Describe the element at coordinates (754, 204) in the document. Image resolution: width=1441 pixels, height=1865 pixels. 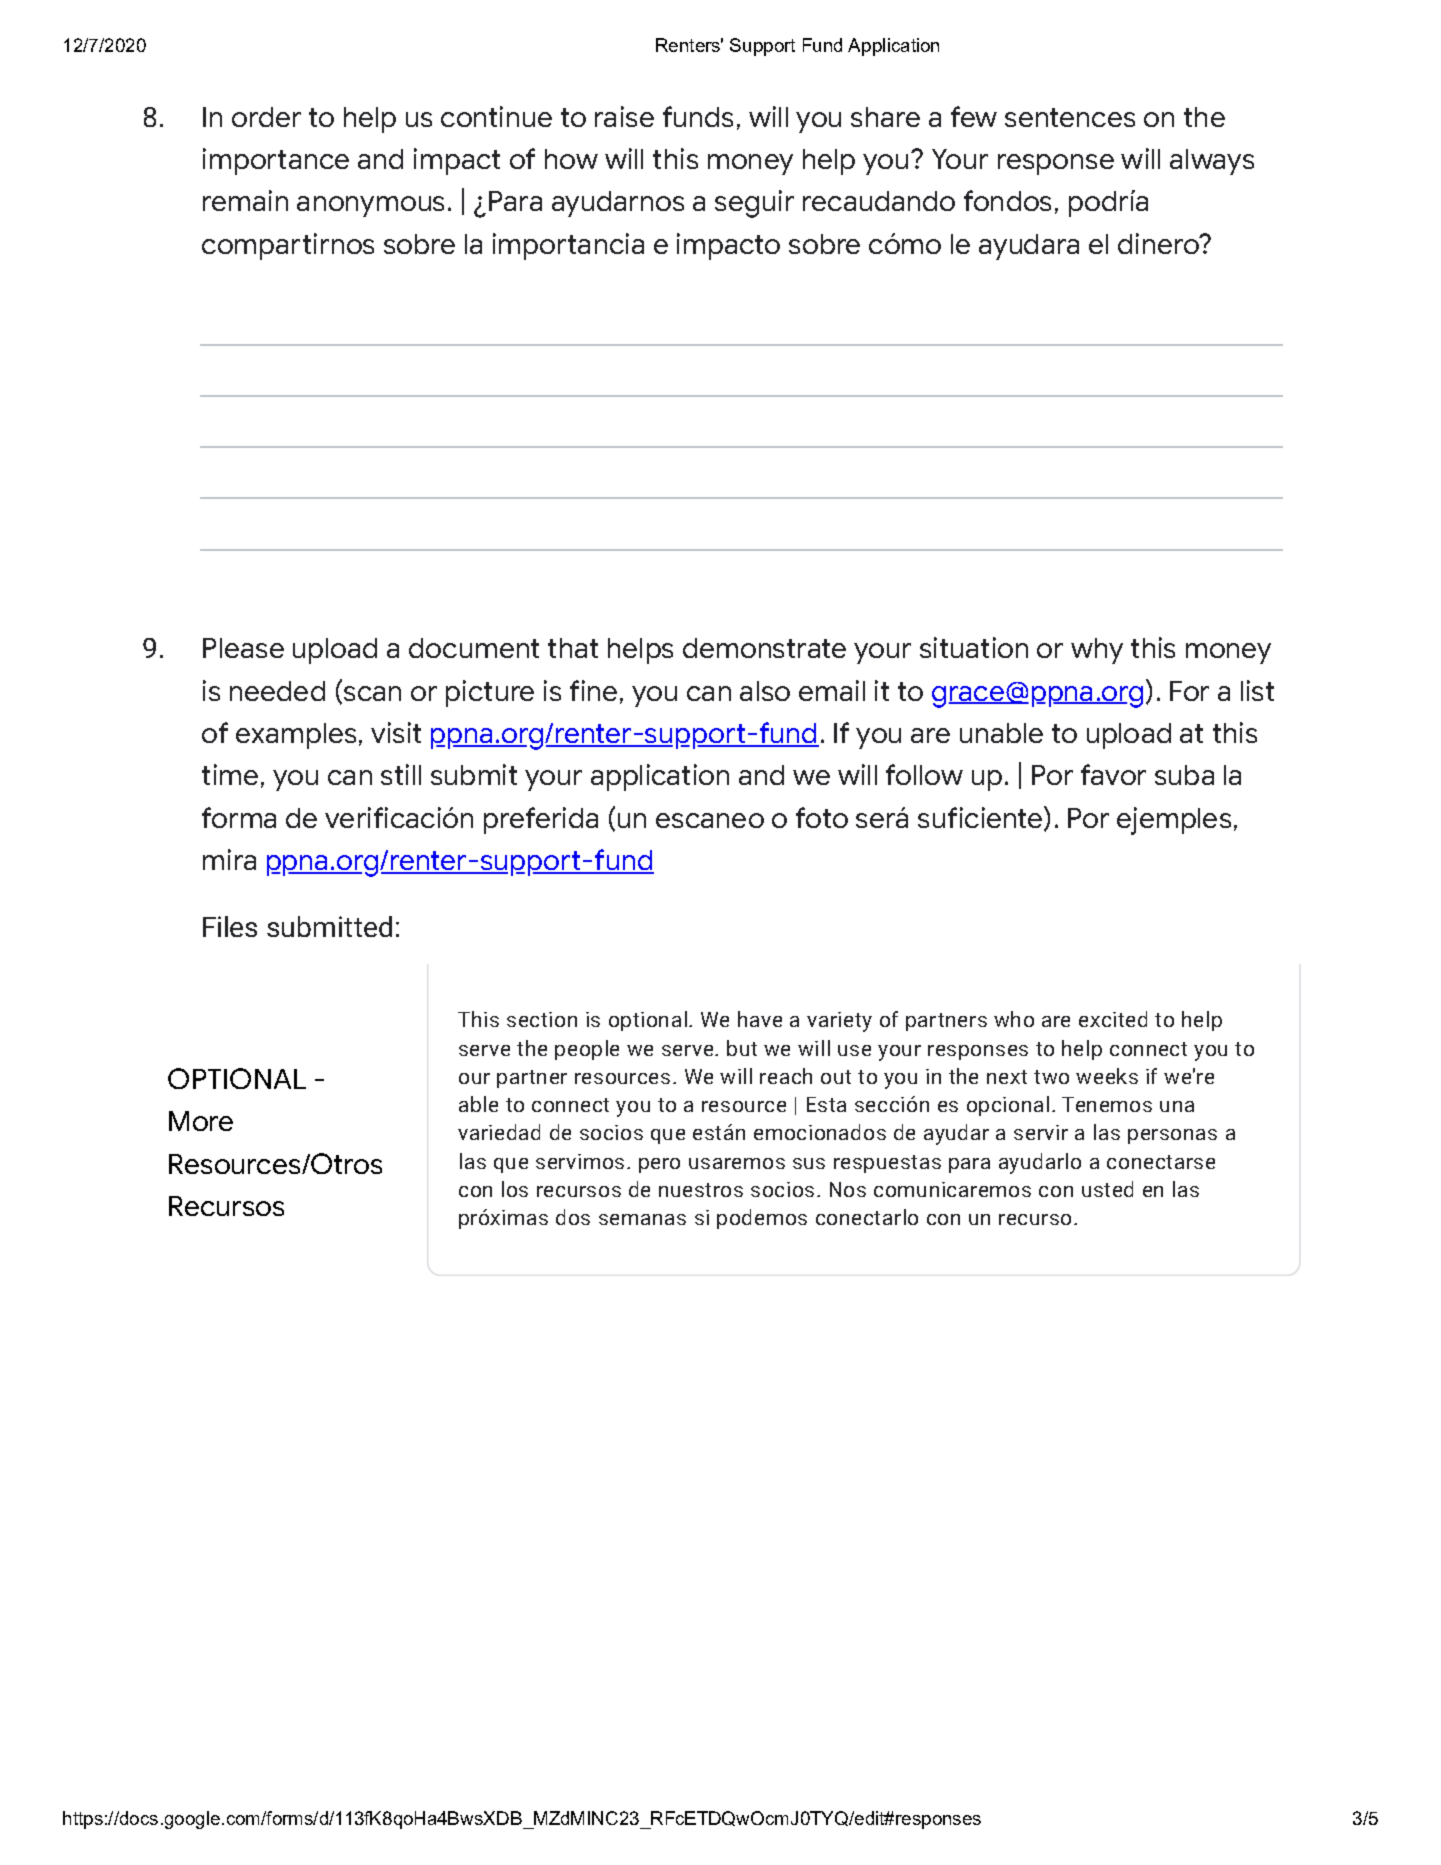
I see `seguir` at that location.
